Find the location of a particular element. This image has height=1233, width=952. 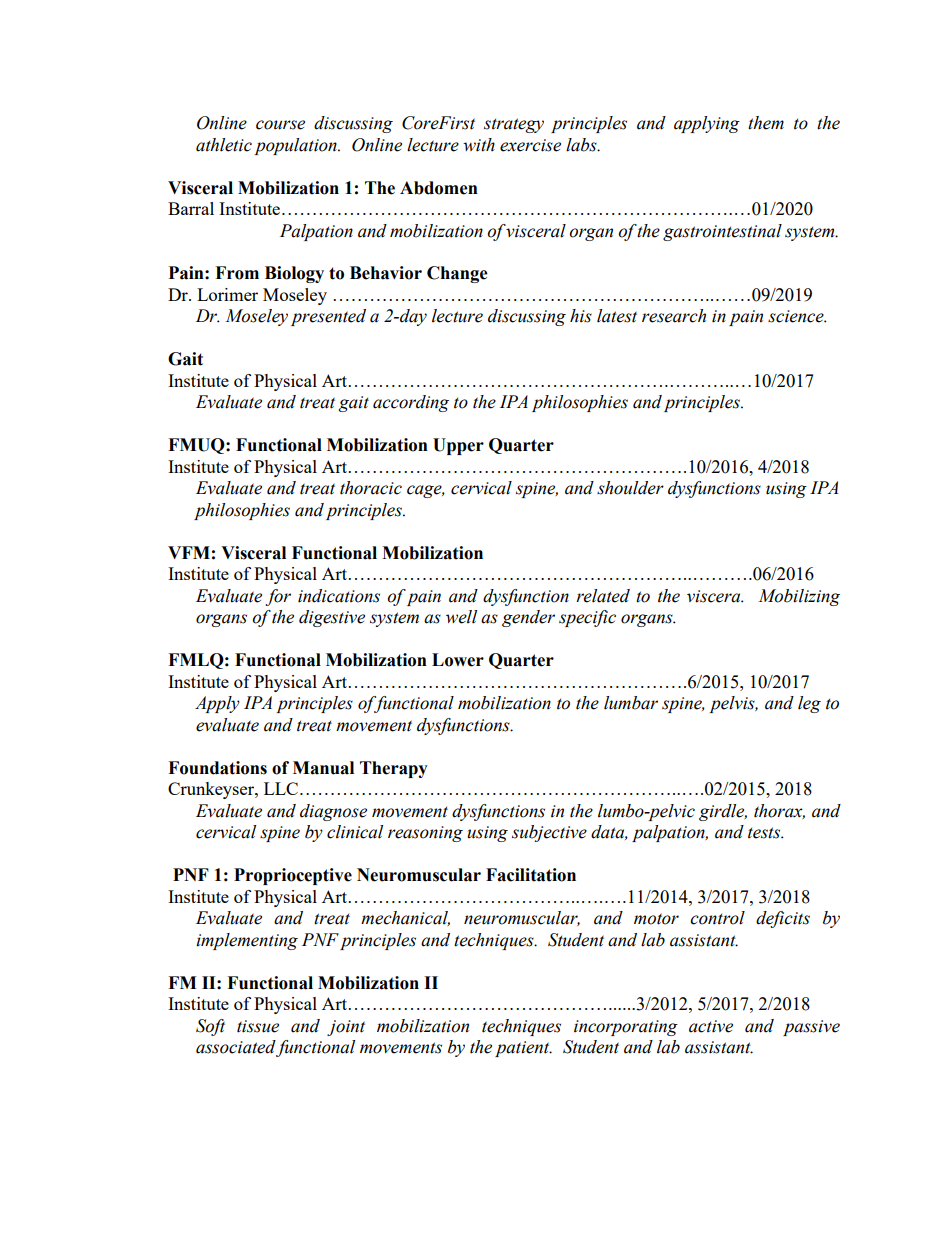

population is located at coordinates (296, 146).
